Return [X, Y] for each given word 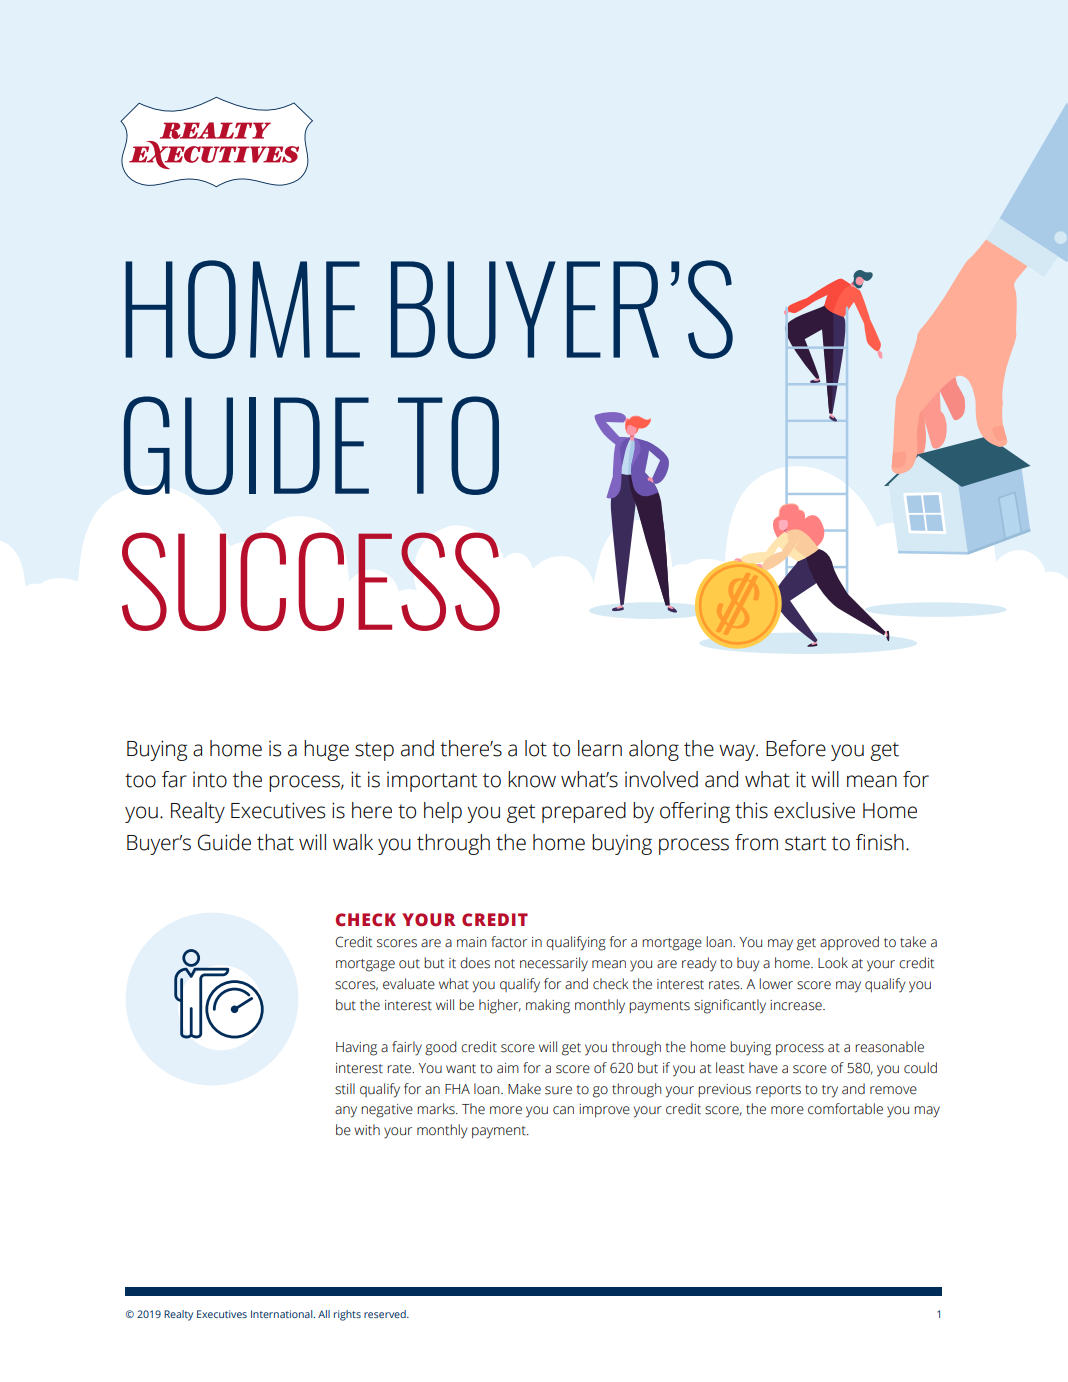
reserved [386, 1314]
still [345, 1089]
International [283, 1314]
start [805, 843]
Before [796, 748]
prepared [584, 812]
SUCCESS [311, 581]
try [830, 1091]
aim [508, 1068]
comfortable [845, 1109]
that [275, 842]
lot [536, 748]
